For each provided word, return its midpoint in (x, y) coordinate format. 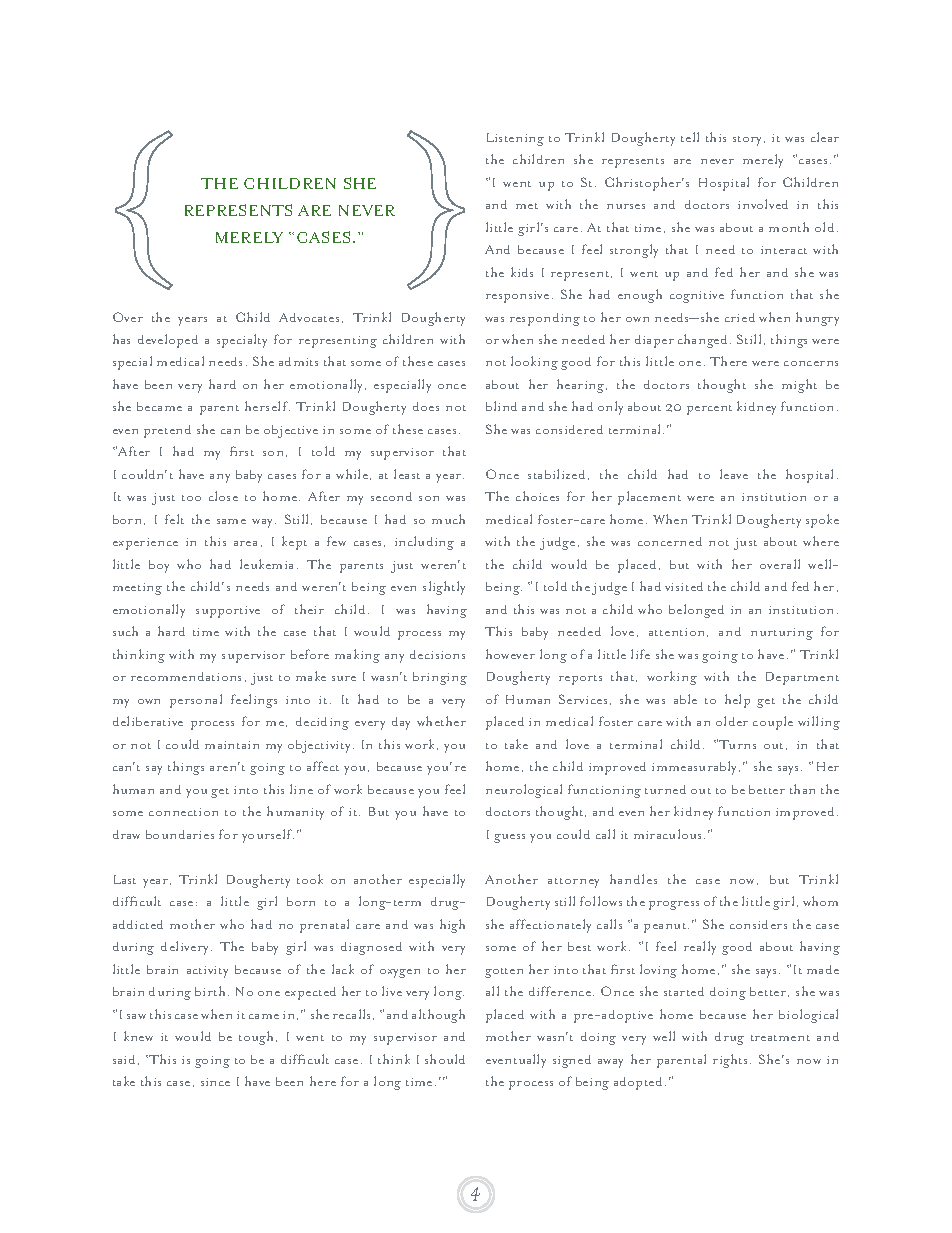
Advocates (309, 317)
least (407, 474)
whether (441, 721)
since (215, 1082)
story (749, 141)
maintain (232, 745)
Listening (515, 139)
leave (734, 474)
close (223, 496)
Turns (737, 744)
